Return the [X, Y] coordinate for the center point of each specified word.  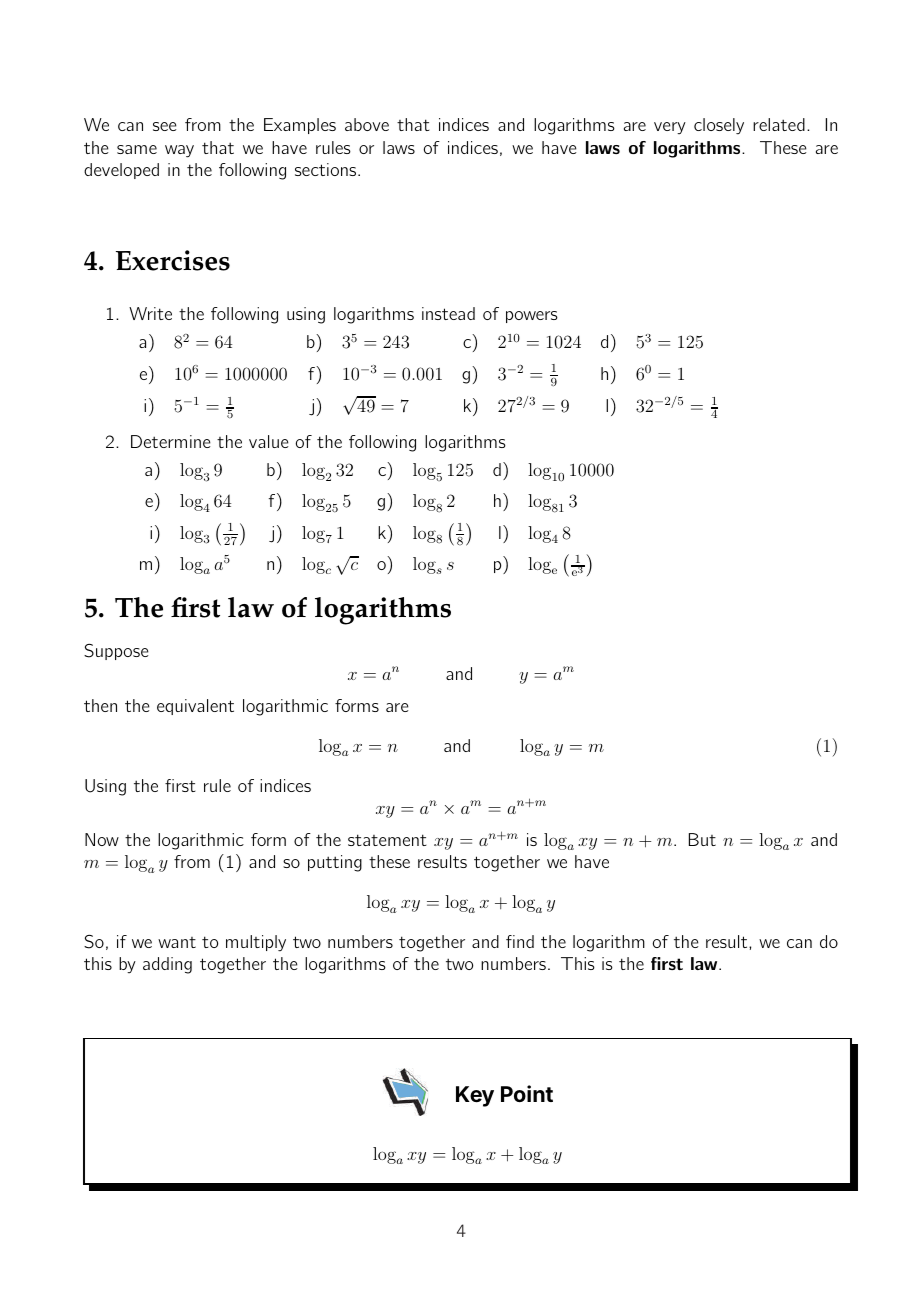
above [367, 124]
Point [527, 1093]
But [702, 839]
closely [719, 126]
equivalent [195, 707]
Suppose [116, 652]
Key [475, 1096]
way [179, 151]
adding [167, 965]
